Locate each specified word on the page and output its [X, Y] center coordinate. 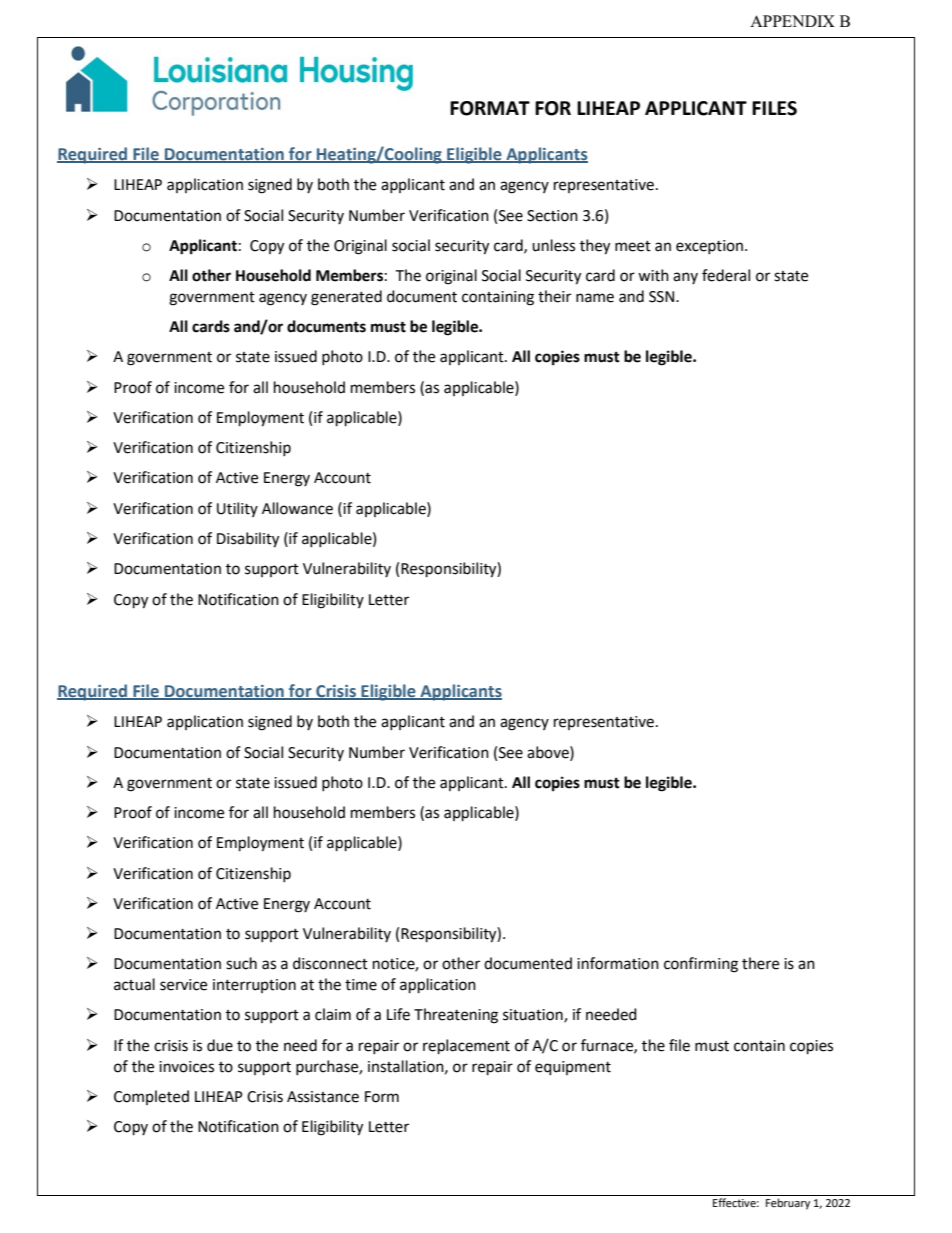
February [788, 1204]
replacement [466, 1047]
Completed [151, 1097]
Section [552, 216]
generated [346, 298]
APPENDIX [792, 21]
